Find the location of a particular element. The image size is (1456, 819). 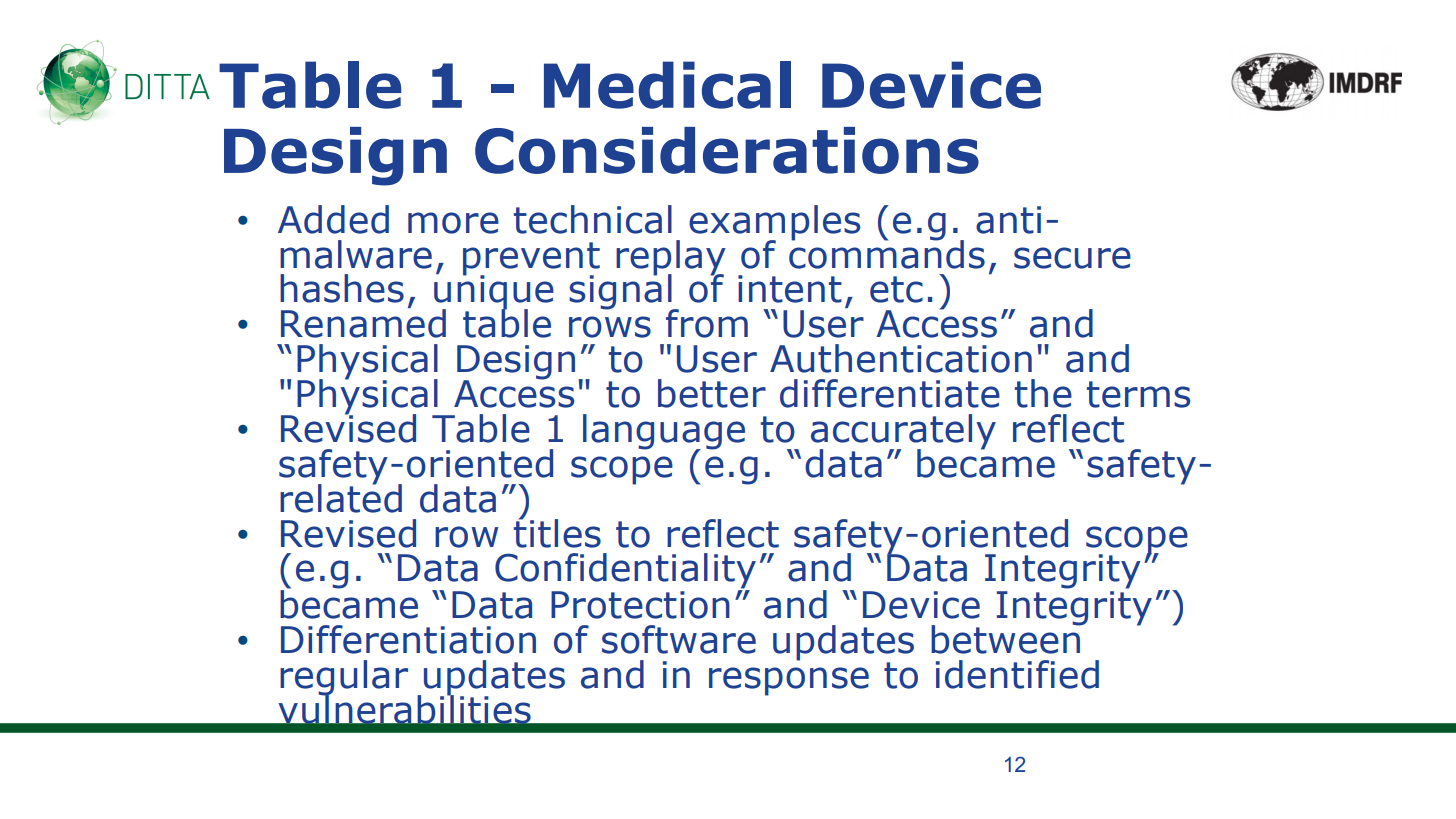

commands is located at coordinates (887, 253).
